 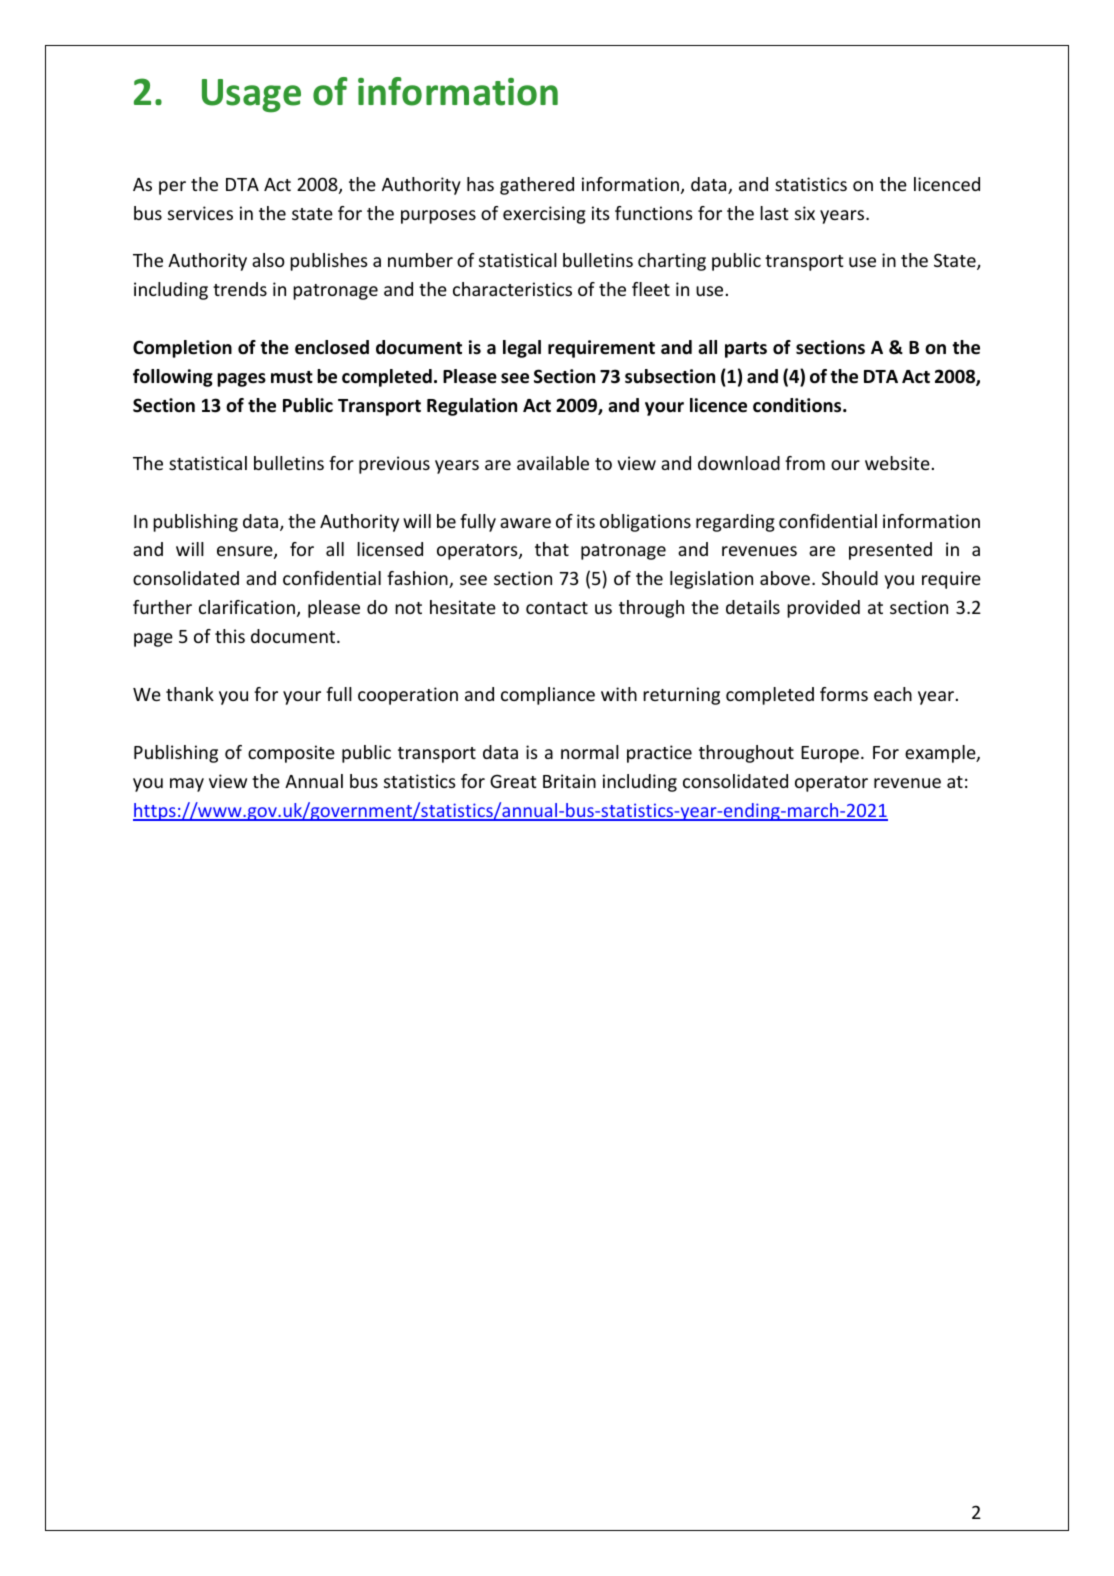 I want to click on six, so click(x=805, y=213).
